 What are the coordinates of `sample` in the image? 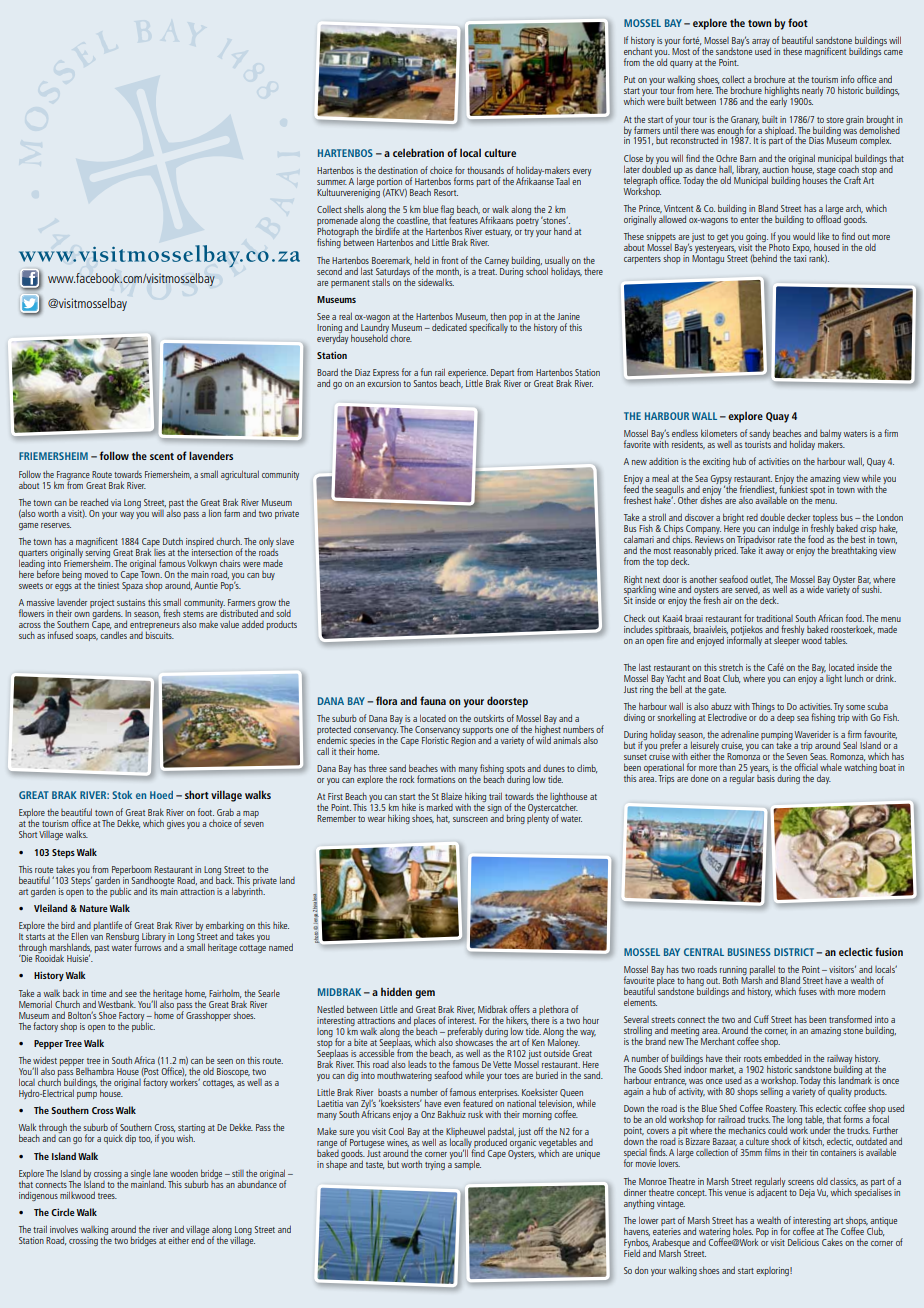 It's located at (467, 1165).
